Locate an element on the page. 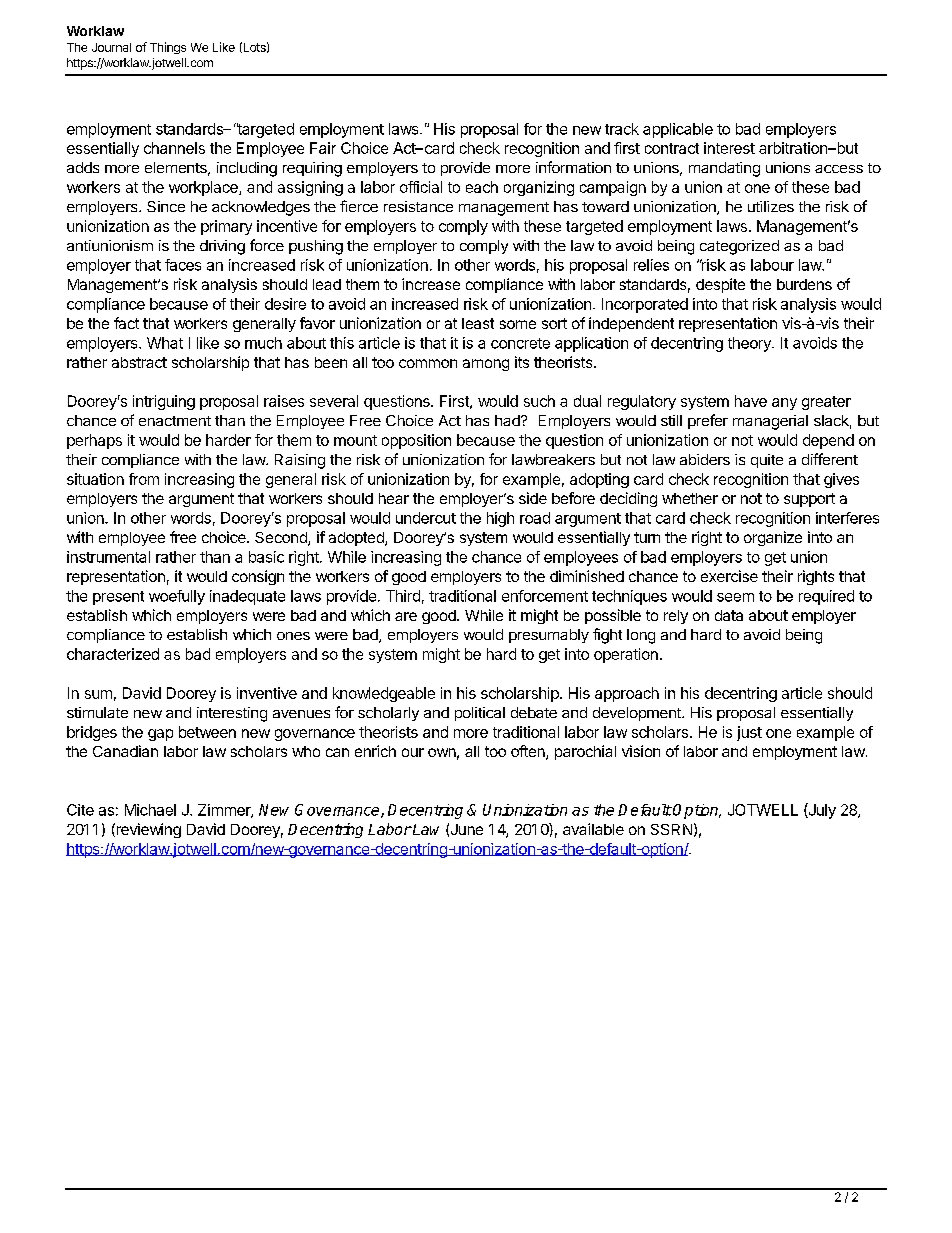  track is located at coordinates (622, 129).
